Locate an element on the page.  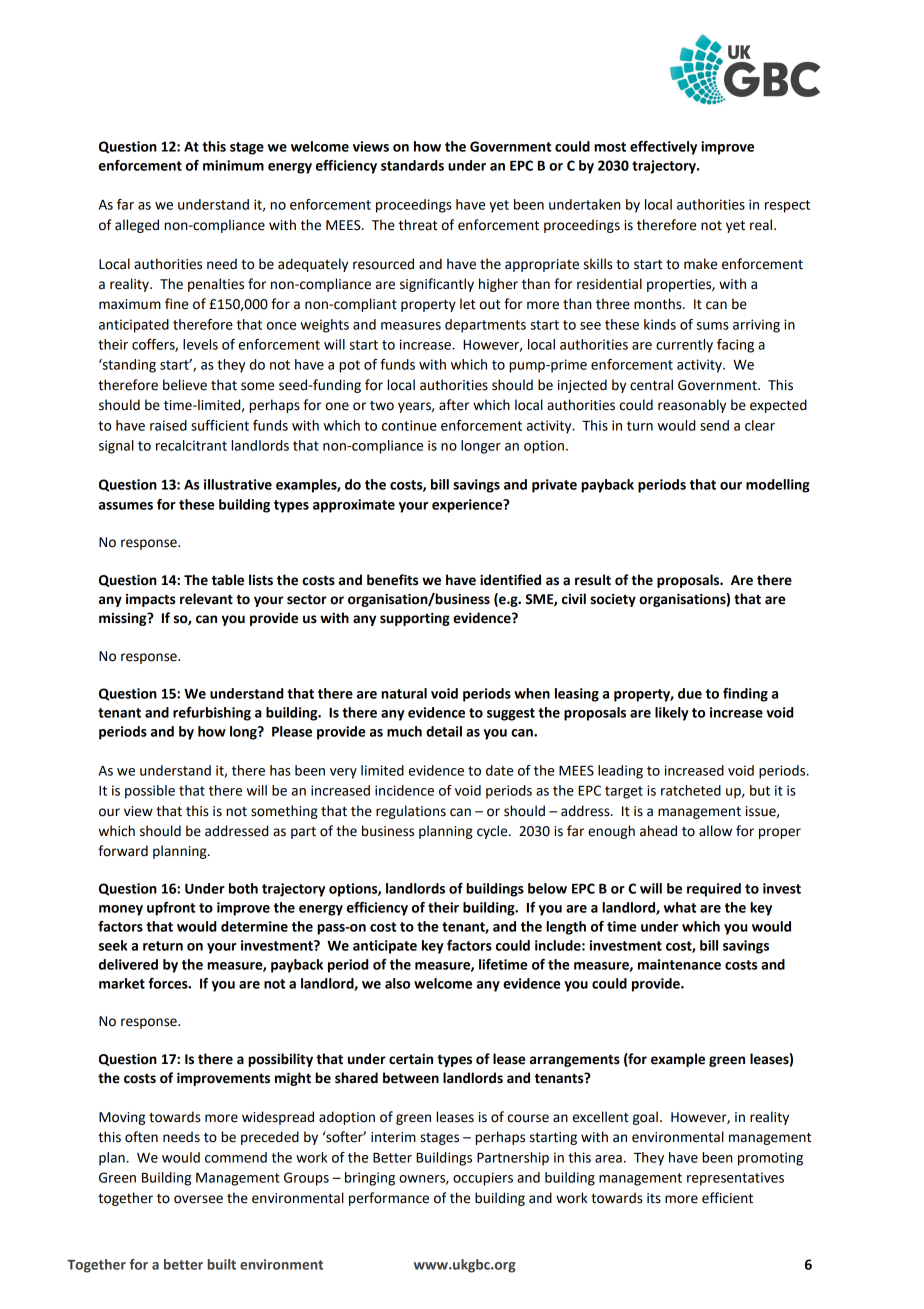
occupiers is located at coordinates (483, 1179).
